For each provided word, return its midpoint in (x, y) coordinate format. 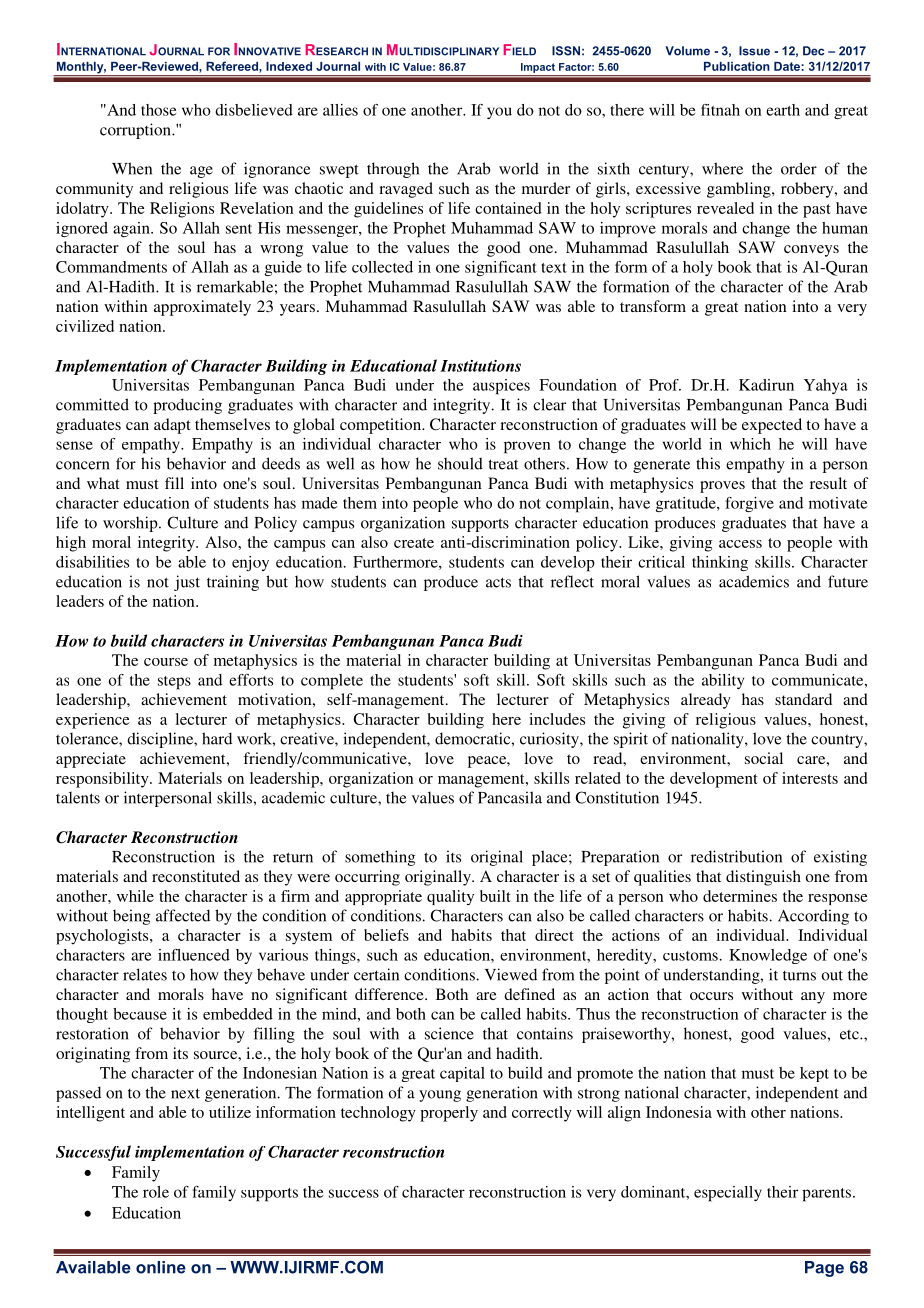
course (166, 662)
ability (723, 681)
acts (498, 582)
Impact (538, 68)
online (161, 1267)
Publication (737, 66)
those (158, 110)
